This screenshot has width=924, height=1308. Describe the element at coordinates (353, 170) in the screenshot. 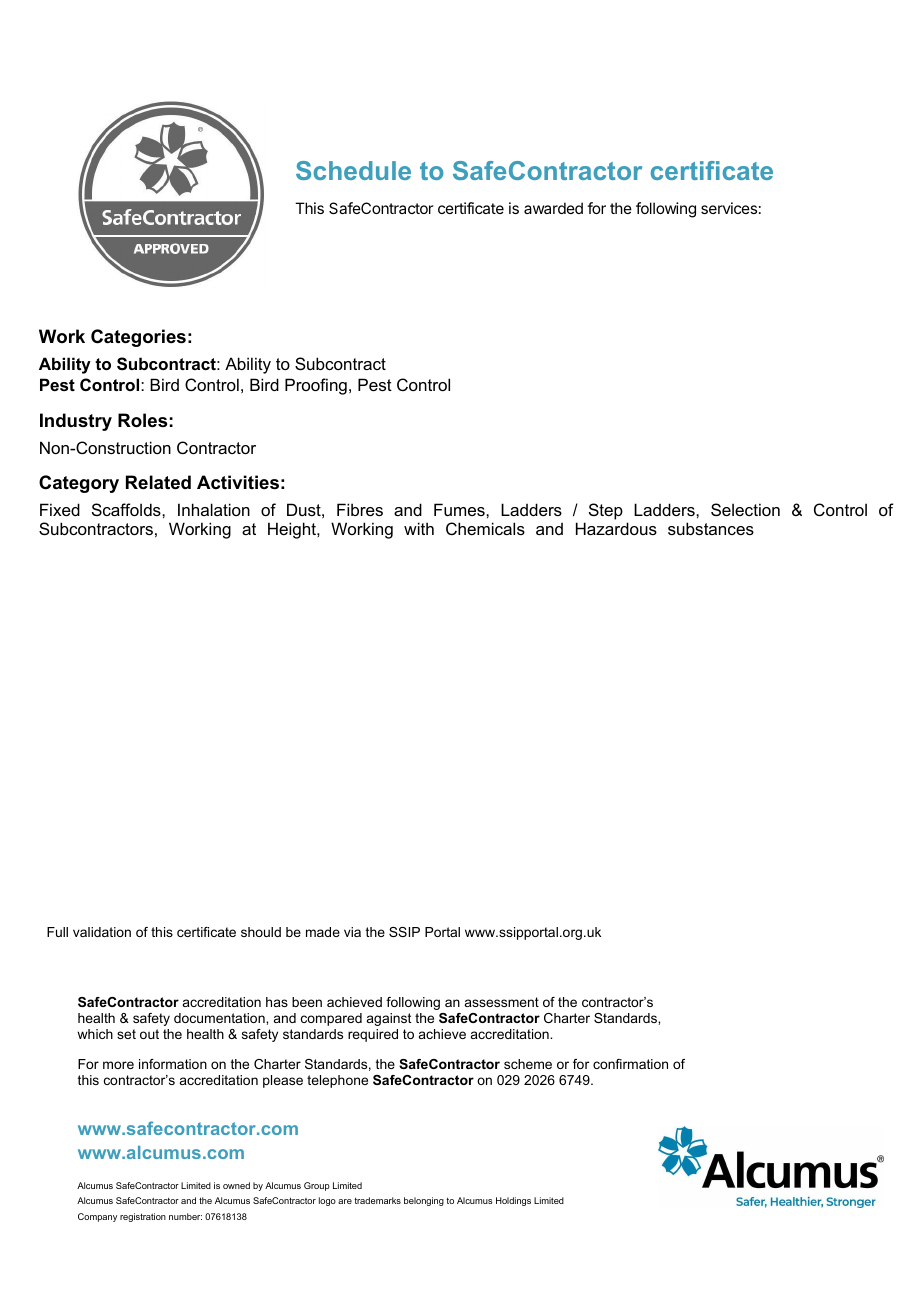

I see `Schedule` at that location.
